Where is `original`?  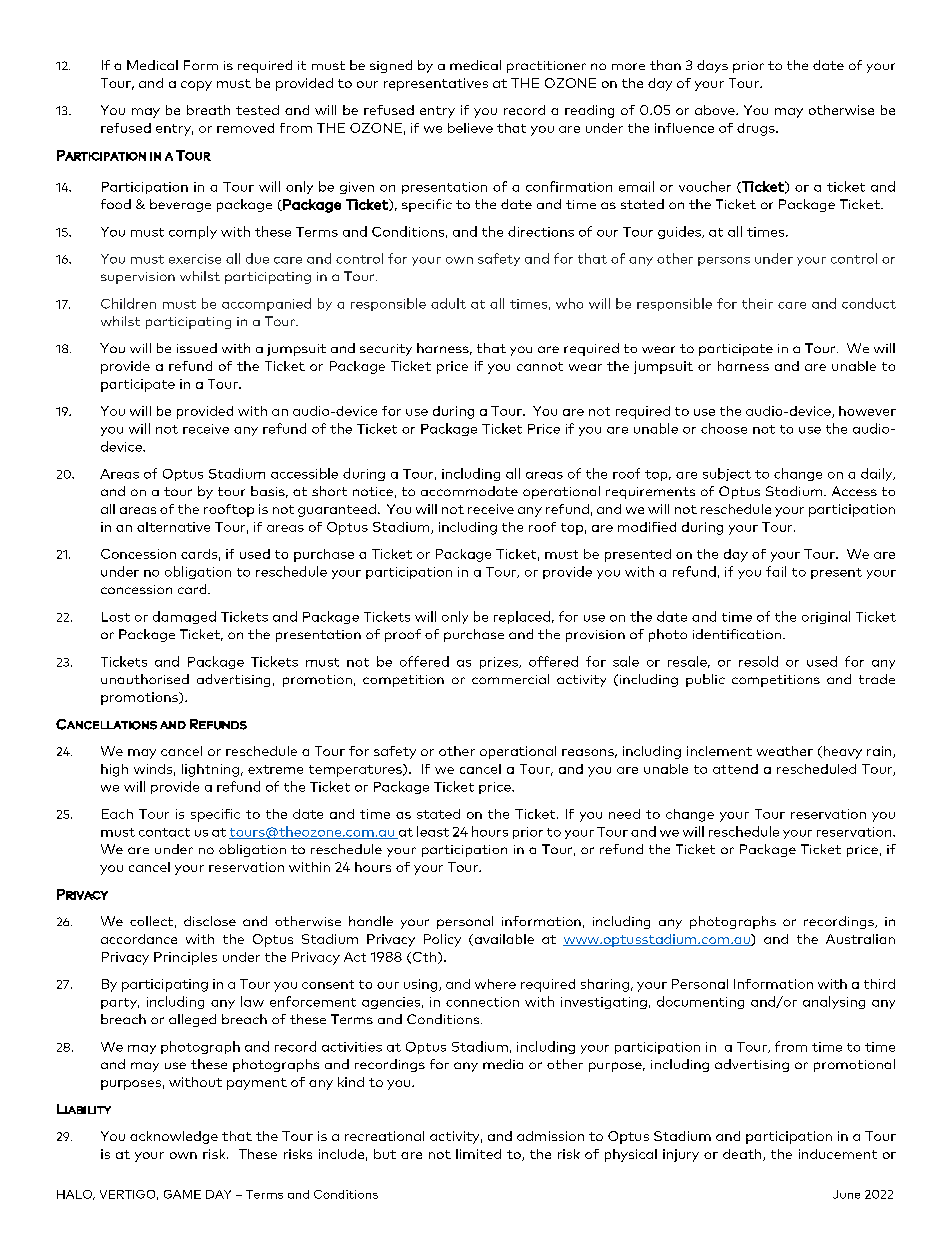 original is located at coordinates (826, 617).
